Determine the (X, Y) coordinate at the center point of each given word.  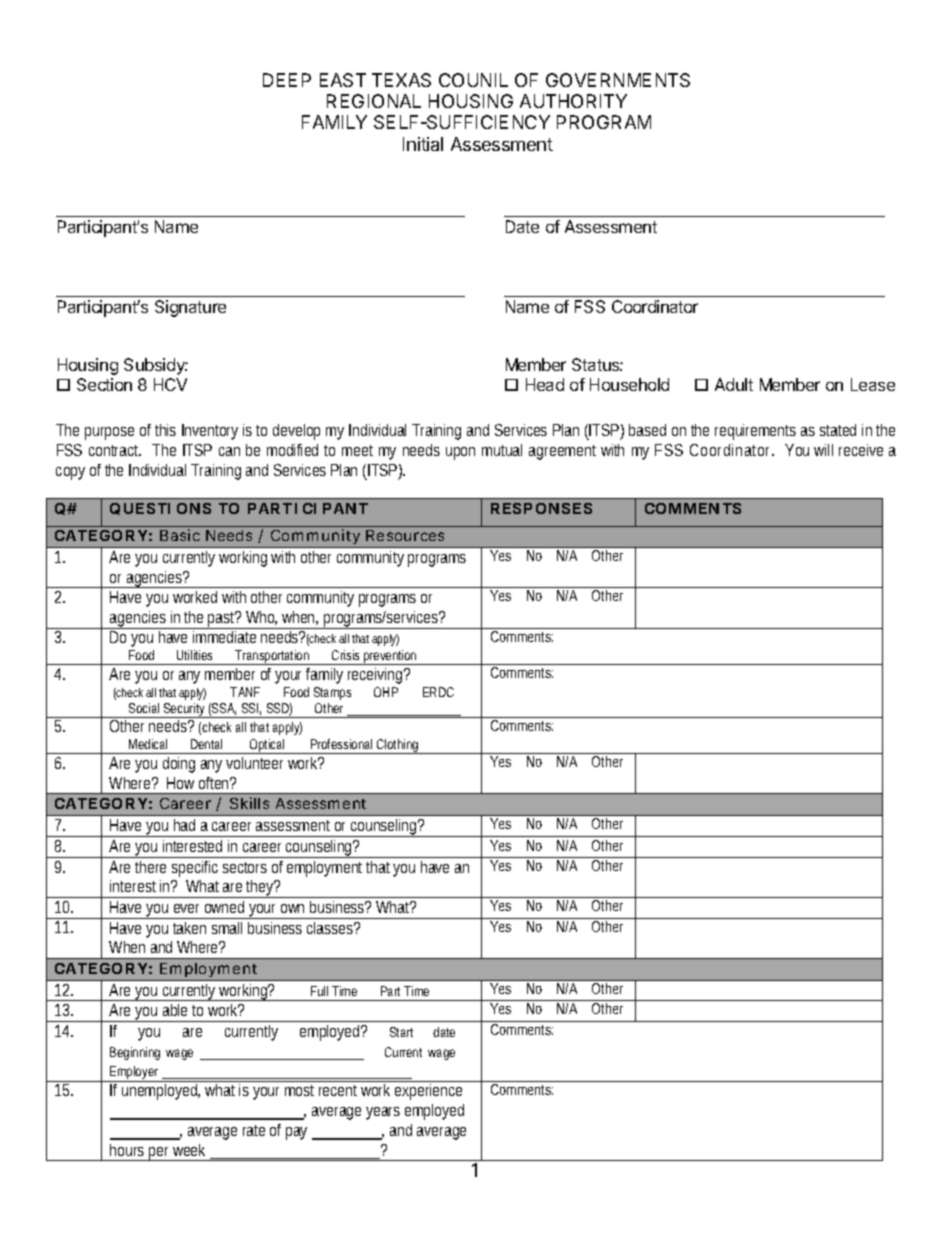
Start (401, 1032)
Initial (423, 144)
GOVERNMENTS (618, 80)
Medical (148, 744)
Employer (135, 1074)
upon (460, 453)
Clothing (398, 746)
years (383, 1113)
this (165, 430)
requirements (755, 432)
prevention (390, 657)
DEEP (287, 80)
